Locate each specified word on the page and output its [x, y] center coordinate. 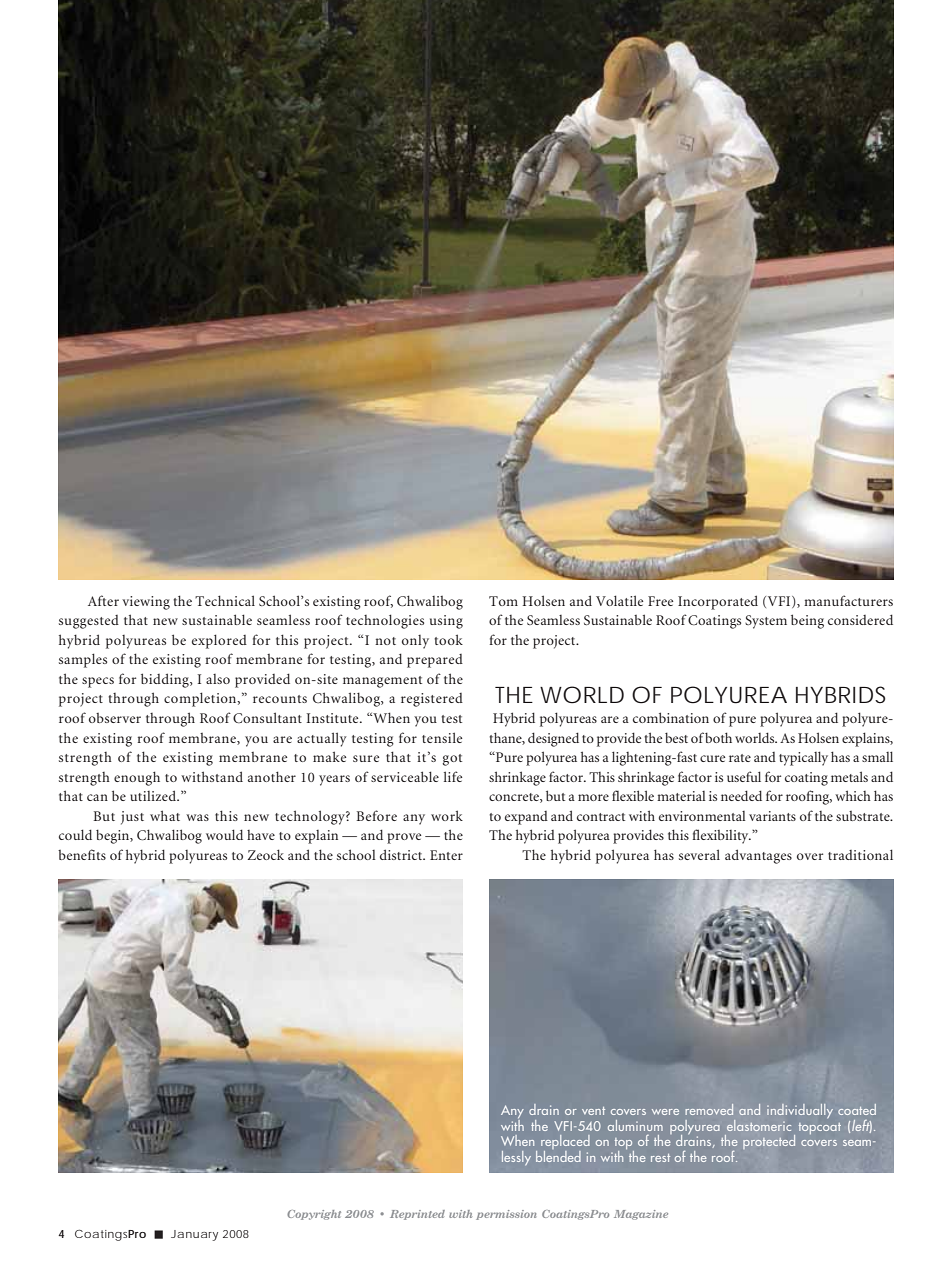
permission [506, 1215]
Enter [446, 855]
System [766, 622]
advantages [758, 856]
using [446, 622]
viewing [146, 603]
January [194, 1235]
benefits [82, 854]
